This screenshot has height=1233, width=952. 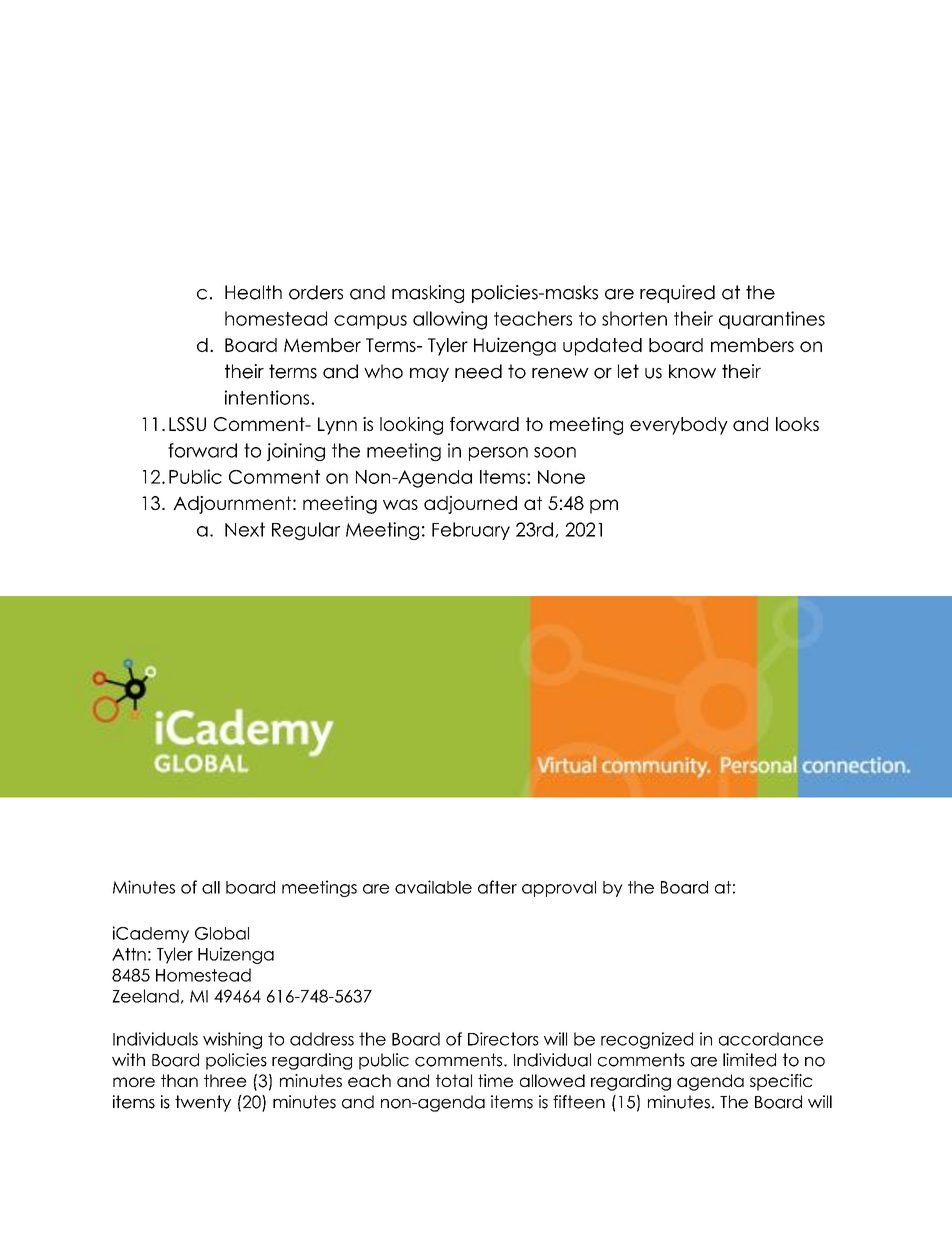 I want to click on Regular, so click(x=306, y=531).
